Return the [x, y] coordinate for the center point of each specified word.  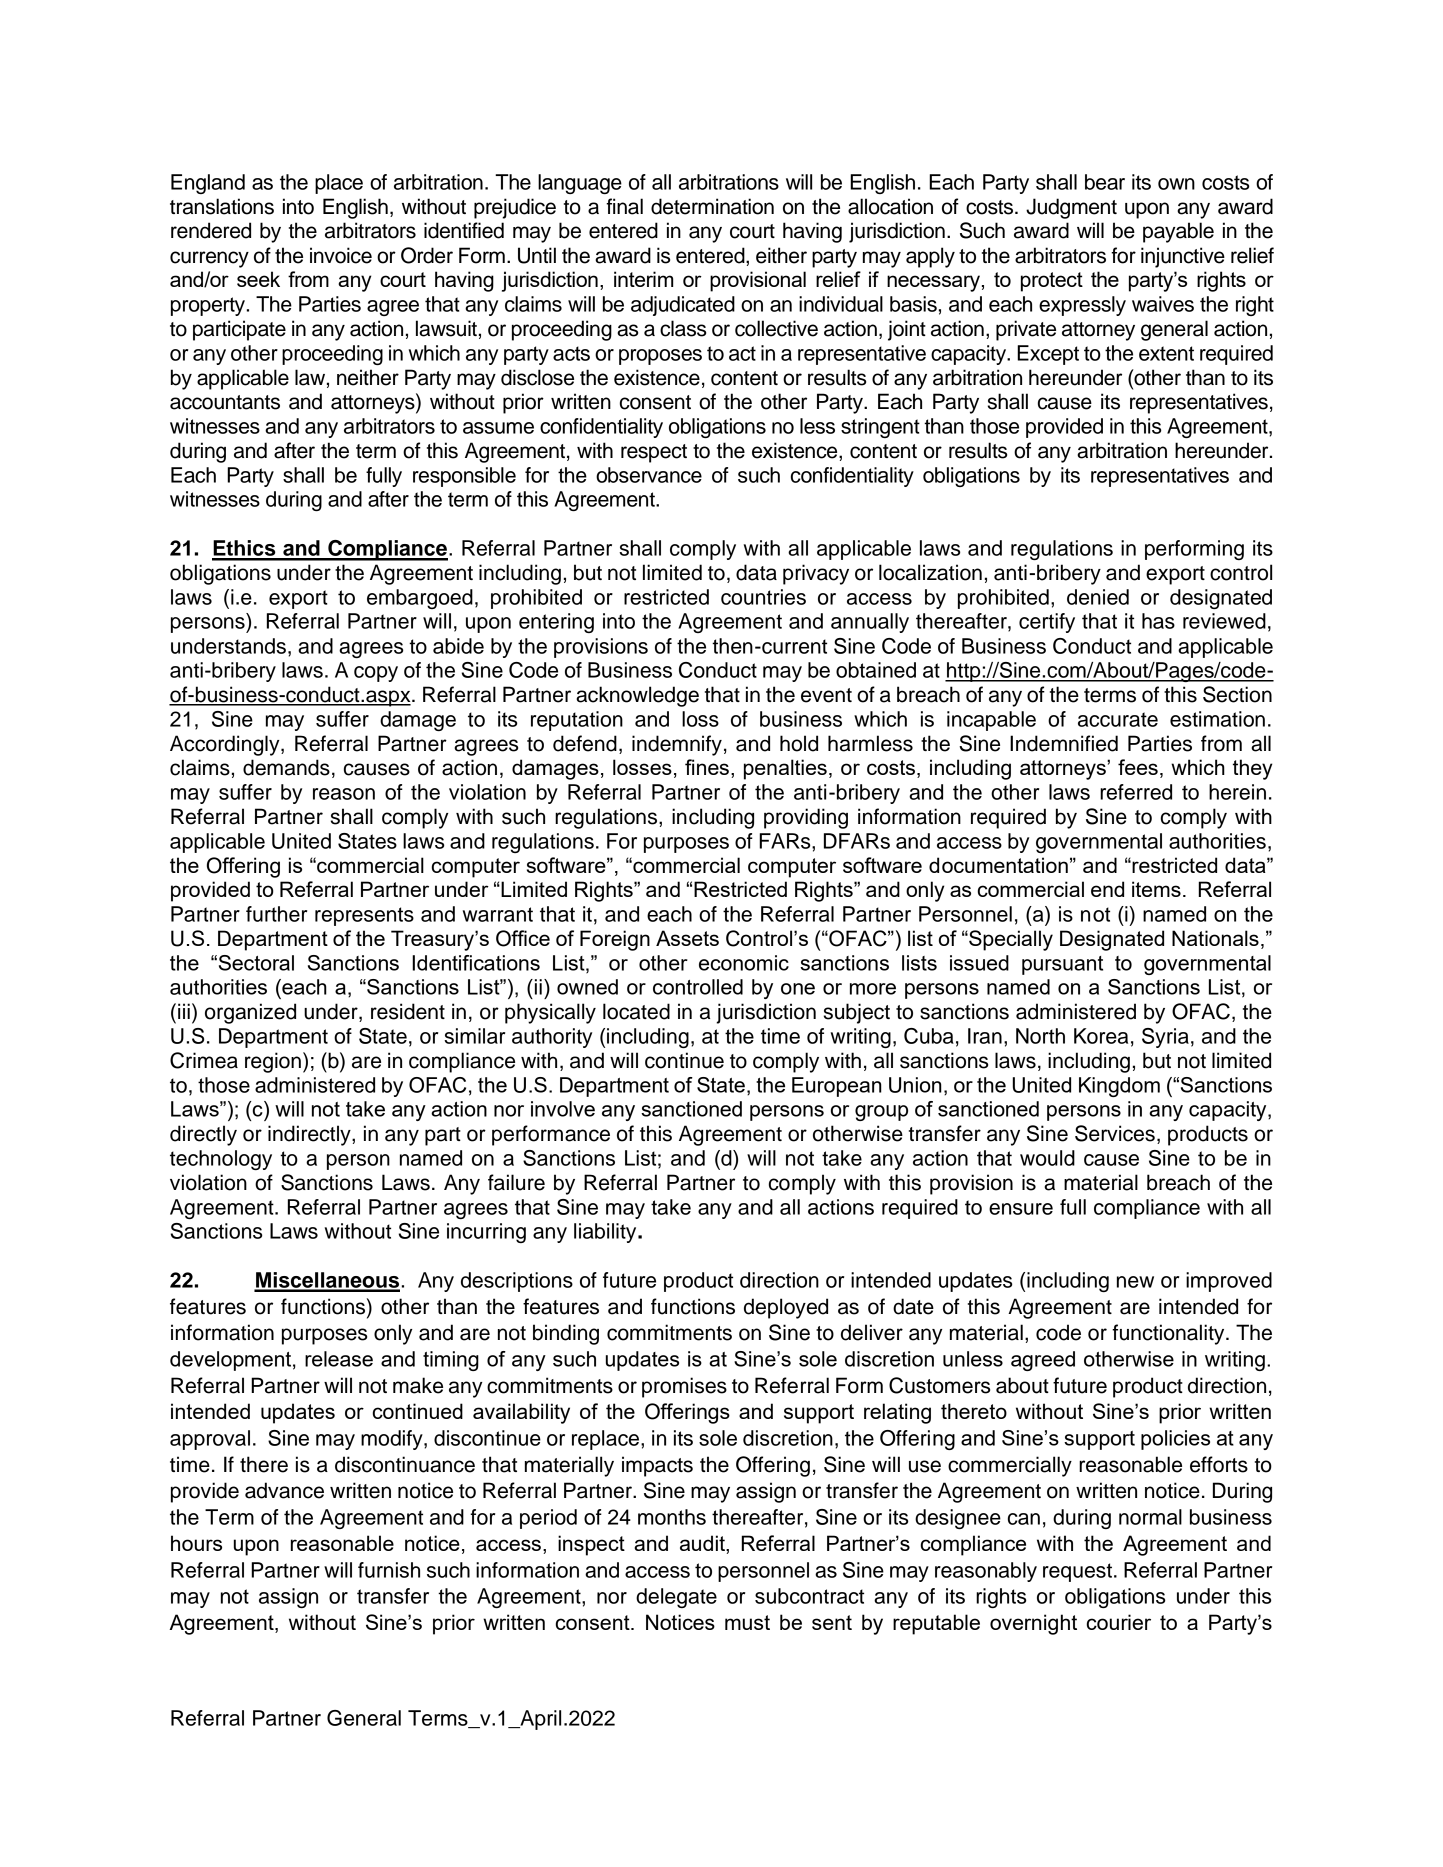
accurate [1118, 719]
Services [1115, 1133]
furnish [389, 1570]
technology [221, 1160]
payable [1178, 232]
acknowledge [637, 696]
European [837, 1087]
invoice [341, 255]
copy [376, 674]
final [624, 206]
